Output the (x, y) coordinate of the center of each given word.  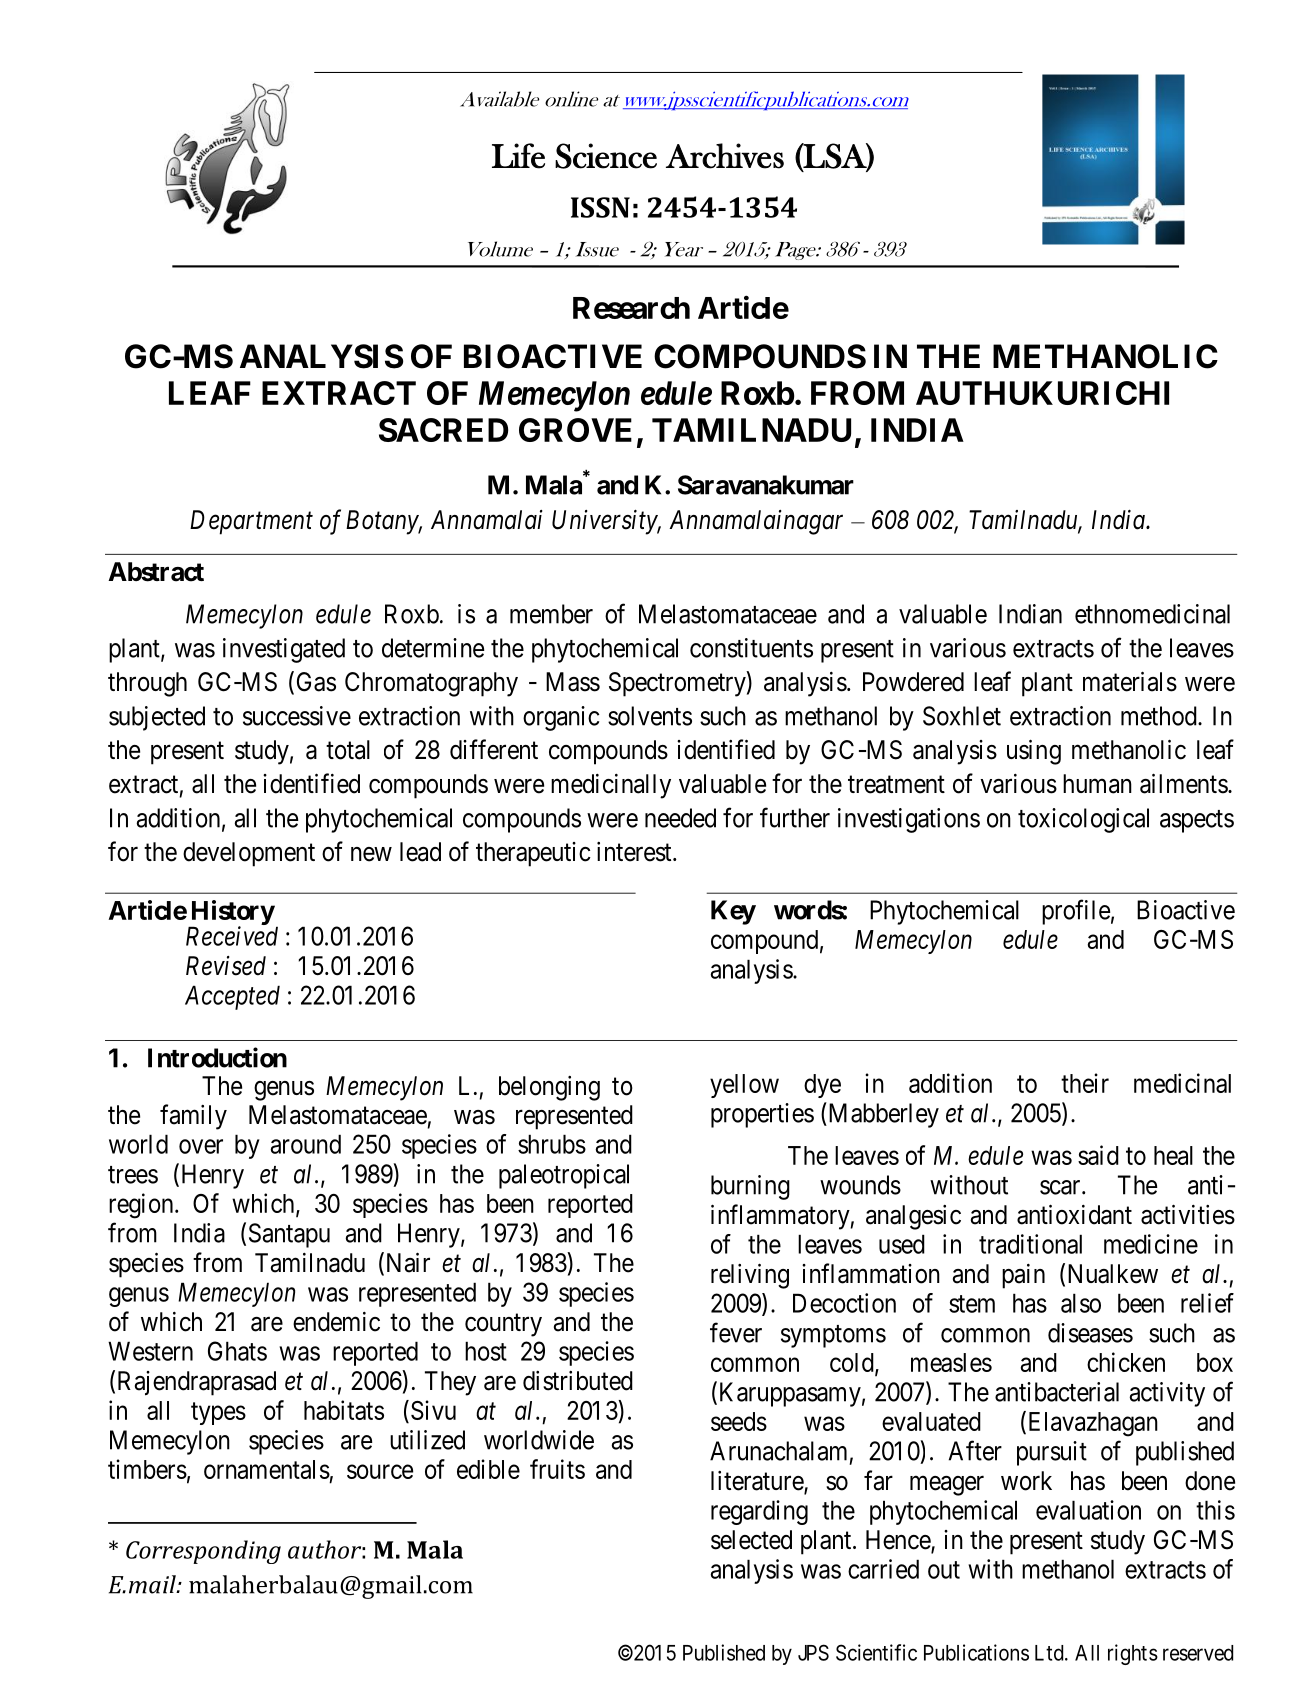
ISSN (600, 207)
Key (733, 912)
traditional (1030, 1244)
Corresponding (203, 1552)
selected (751, 1540)
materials (1130, 681)
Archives (725, 156)
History (232, 913)
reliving (750, 1276)
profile (1076, 912)
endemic (336, 1322)
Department (251, 522)
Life (518, 156)
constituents (751, 648)
